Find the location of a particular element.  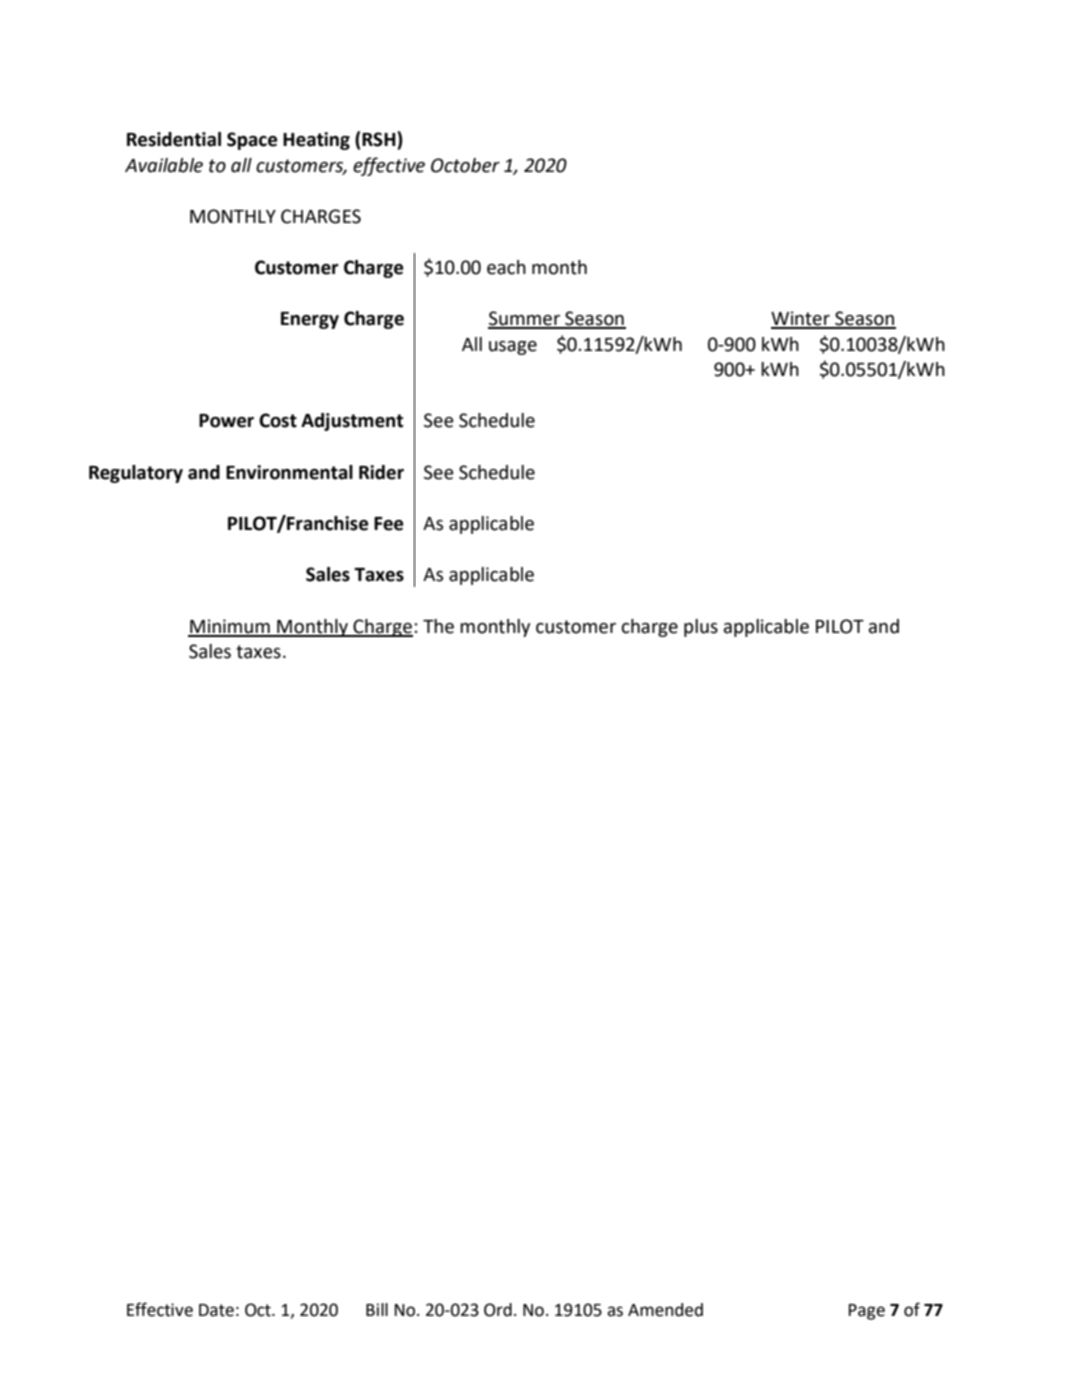

plus is located at coordinates (701, 628).
